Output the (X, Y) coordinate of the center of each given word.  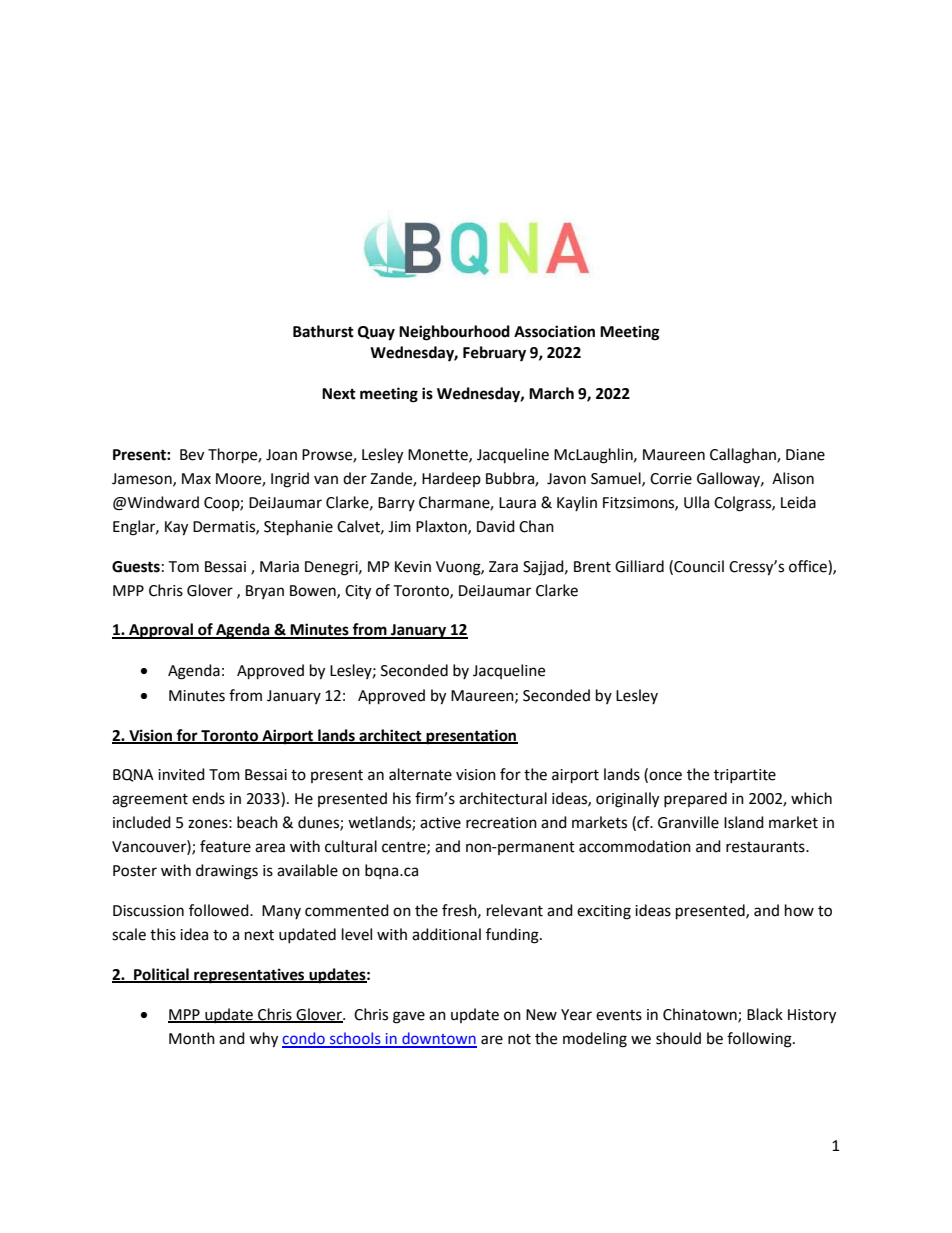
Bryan (265, 592)
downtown (438, 1039)
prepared (695, 799)
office (809, 566)
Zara (503, 567)
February (494, 354)
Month (192, 1038)
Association (554, 331)
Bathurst (323, 331)
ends (208, 798)
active (440, 823)
